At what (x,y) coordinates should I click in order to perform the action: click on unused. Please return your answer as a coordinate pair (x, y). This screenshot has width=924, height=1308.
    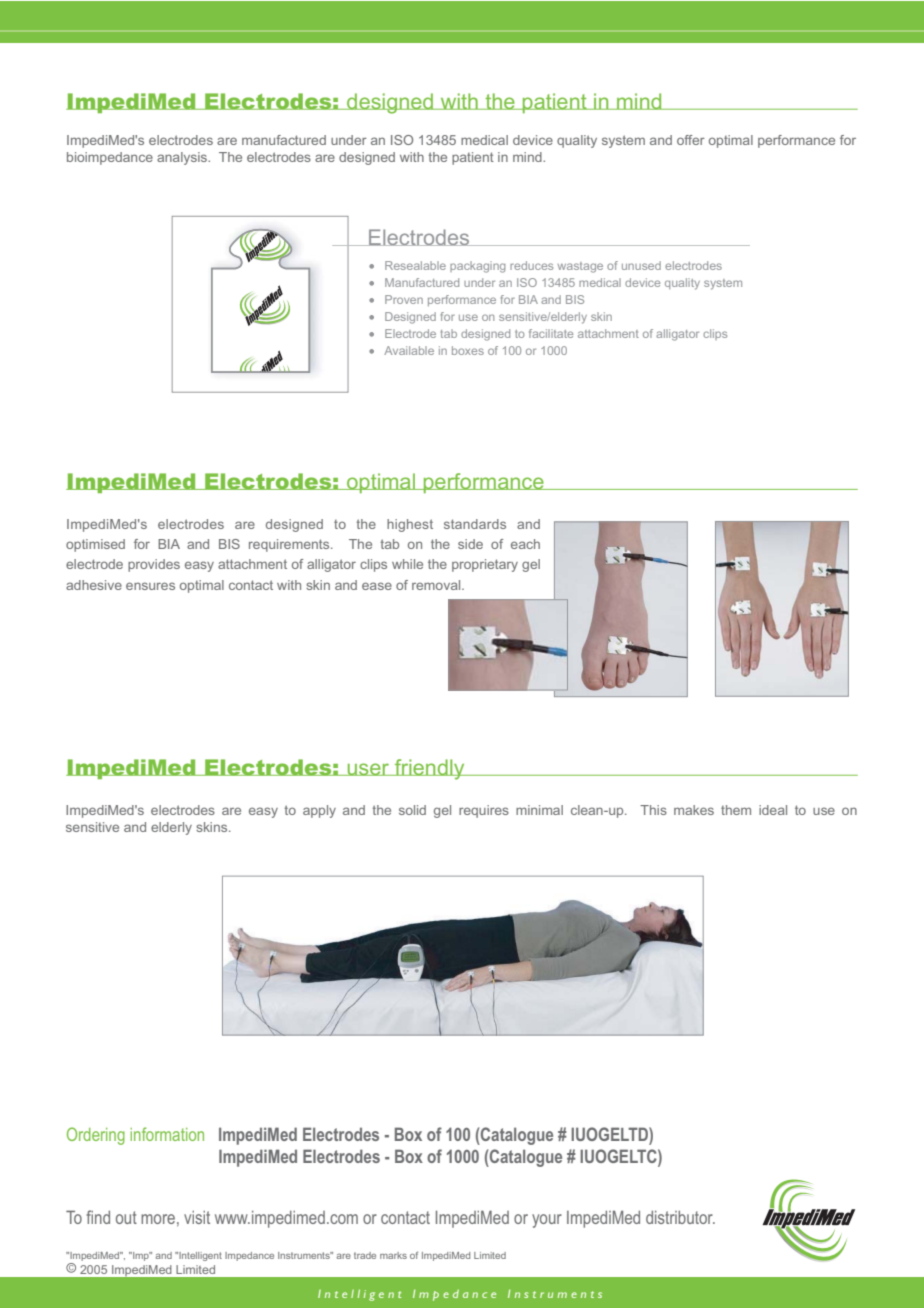
    Looking at the image, I should click on (641, 265).
